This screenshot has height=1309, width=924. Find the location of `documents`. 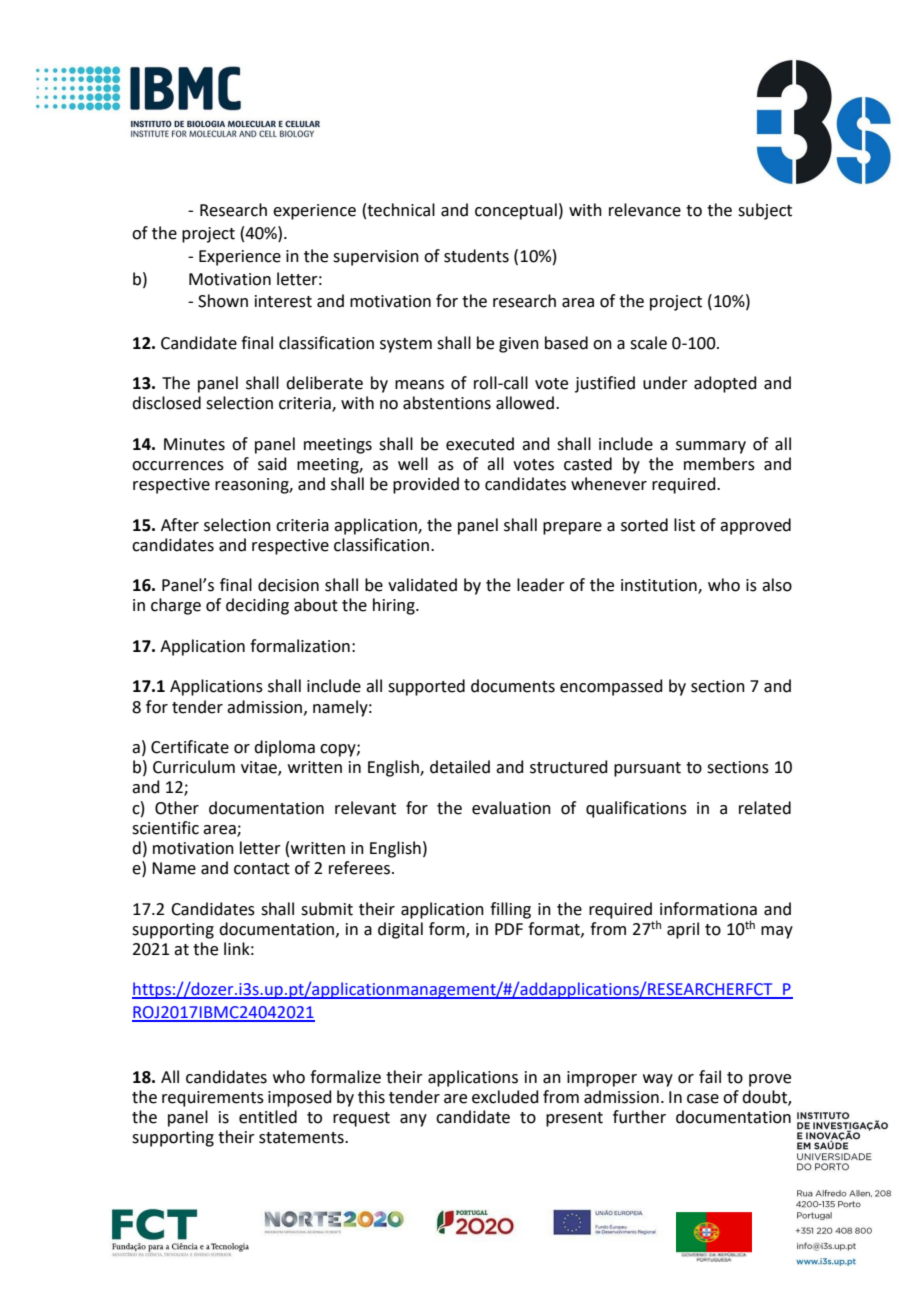

documents is located at coordinates (513, 686).
